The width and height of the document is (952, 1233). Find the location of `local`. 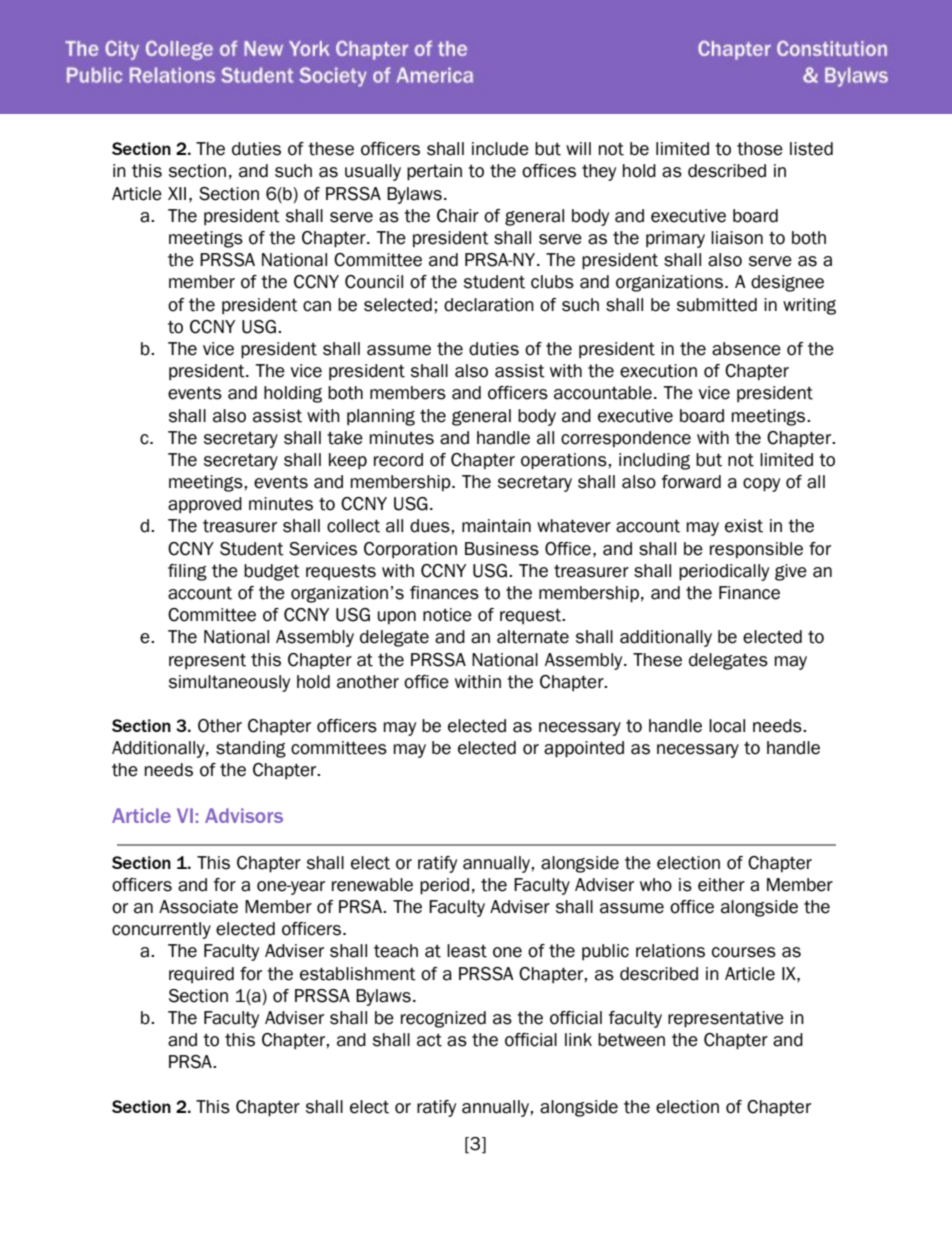

local is located at coordinates (727, 726).
